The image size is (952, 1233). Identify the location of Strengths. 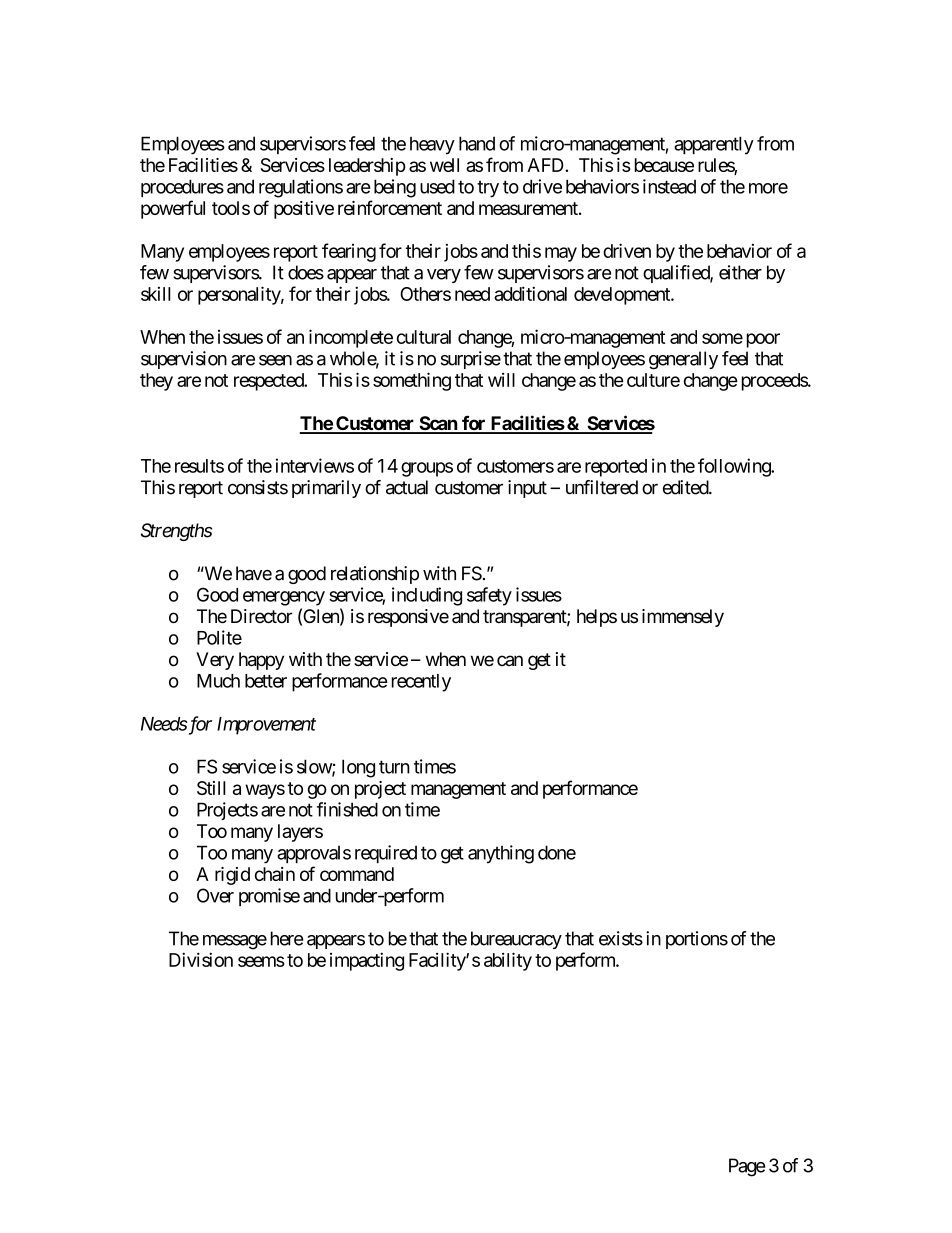
(176, 532).
